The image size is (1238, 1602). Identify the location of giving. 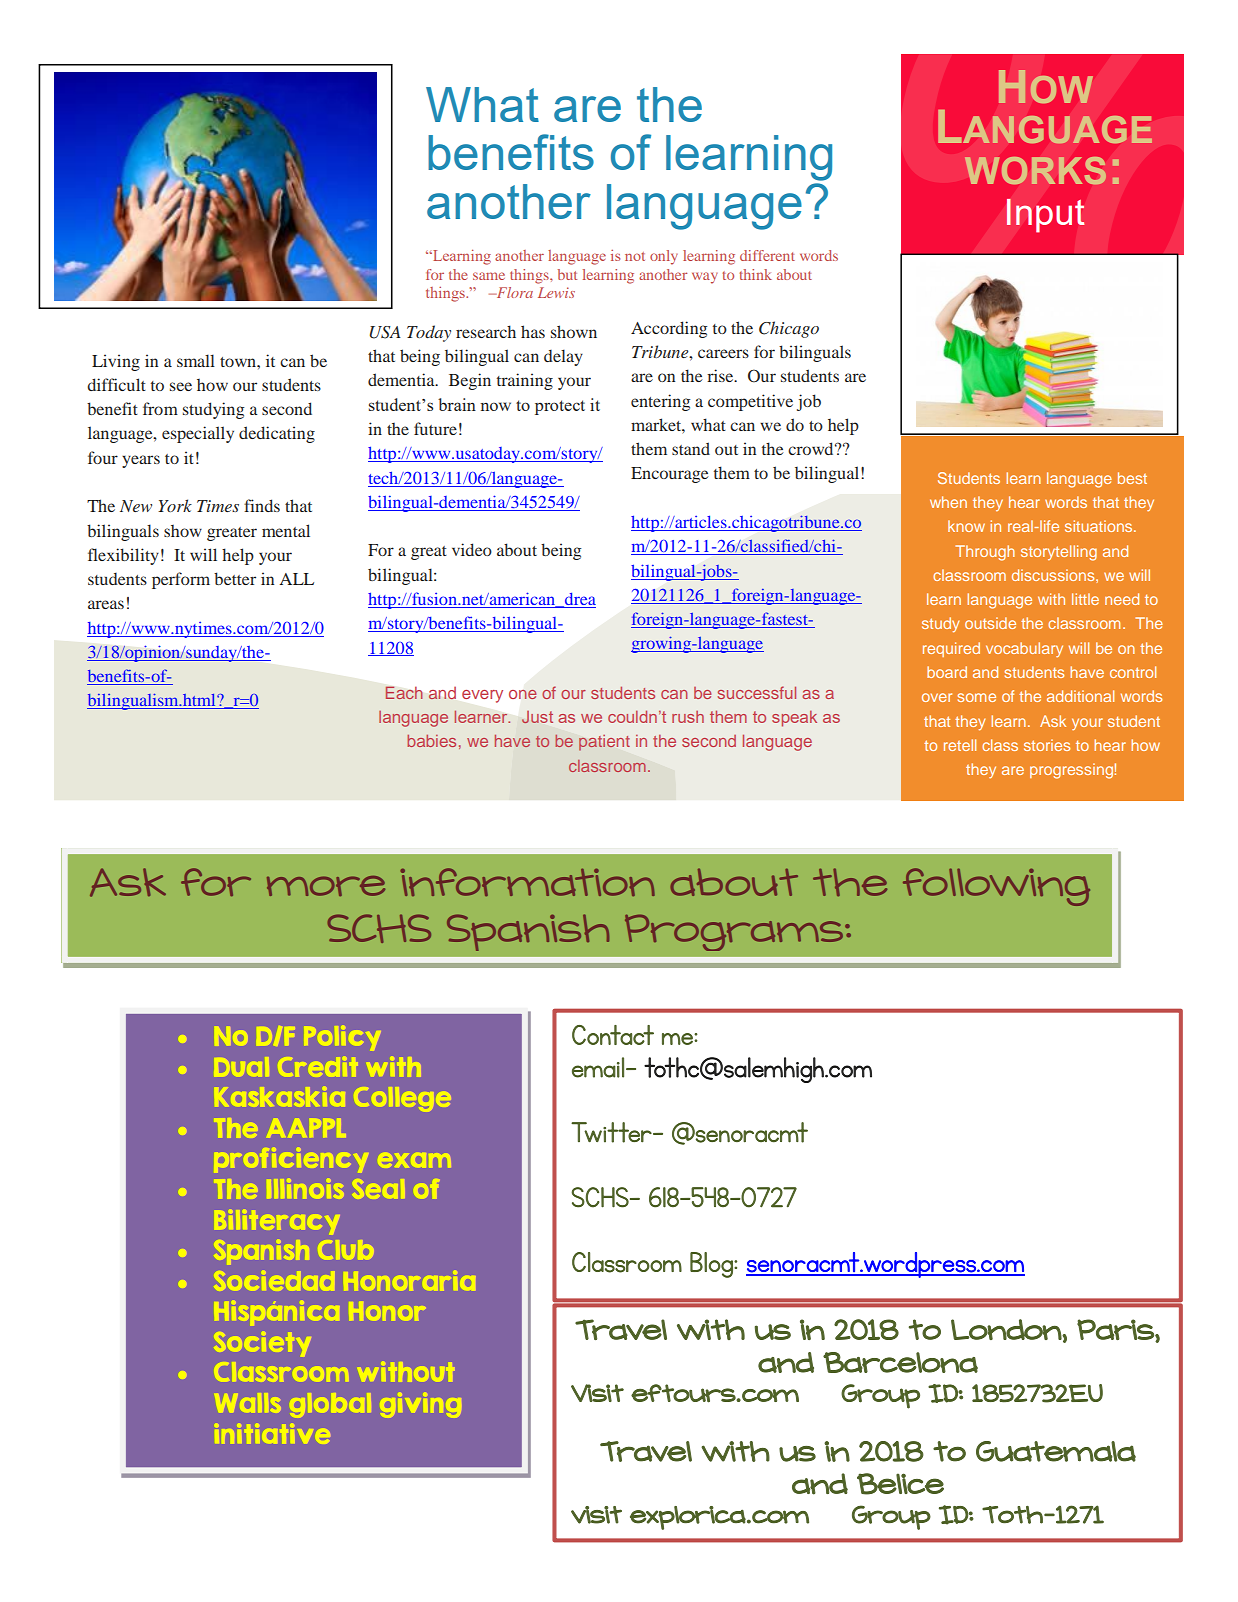
(422, 1404).
